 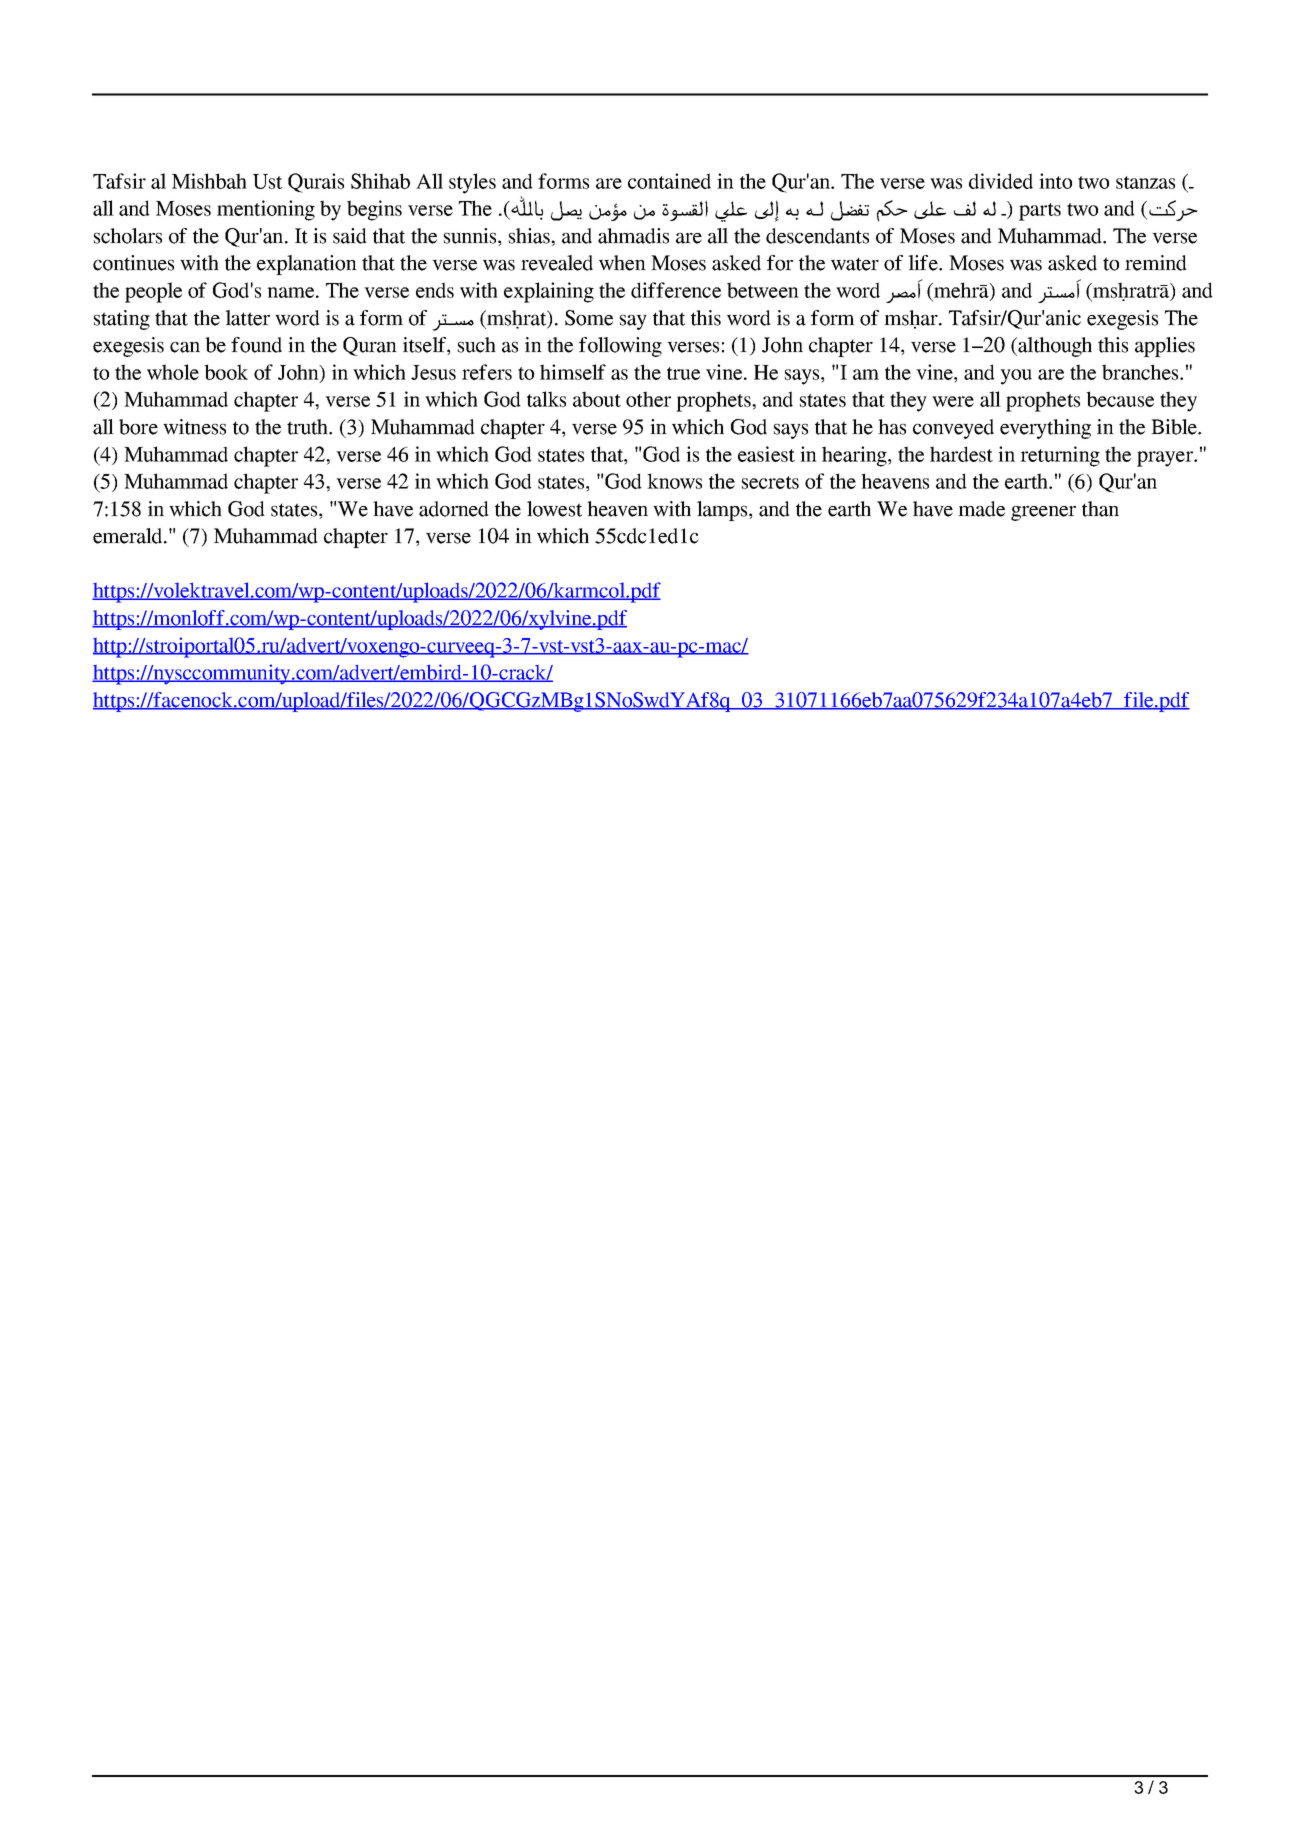 What do you see at coordinates (723, 511) in the screenshot?
I see `lamps` at bounding box center [723, 511].
